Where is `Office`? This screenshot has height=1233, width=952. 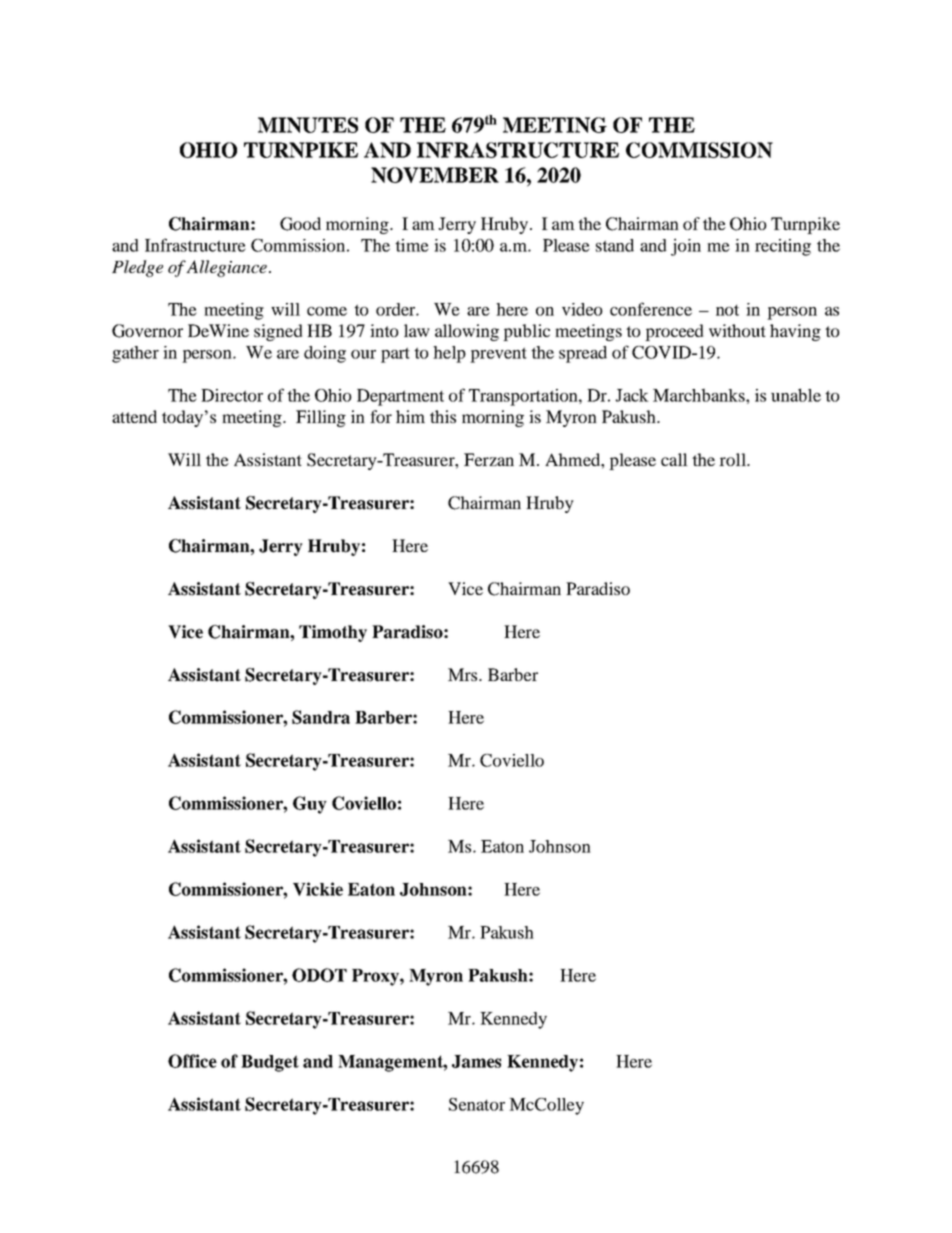 Office is located at coordinates (192, 1061).
